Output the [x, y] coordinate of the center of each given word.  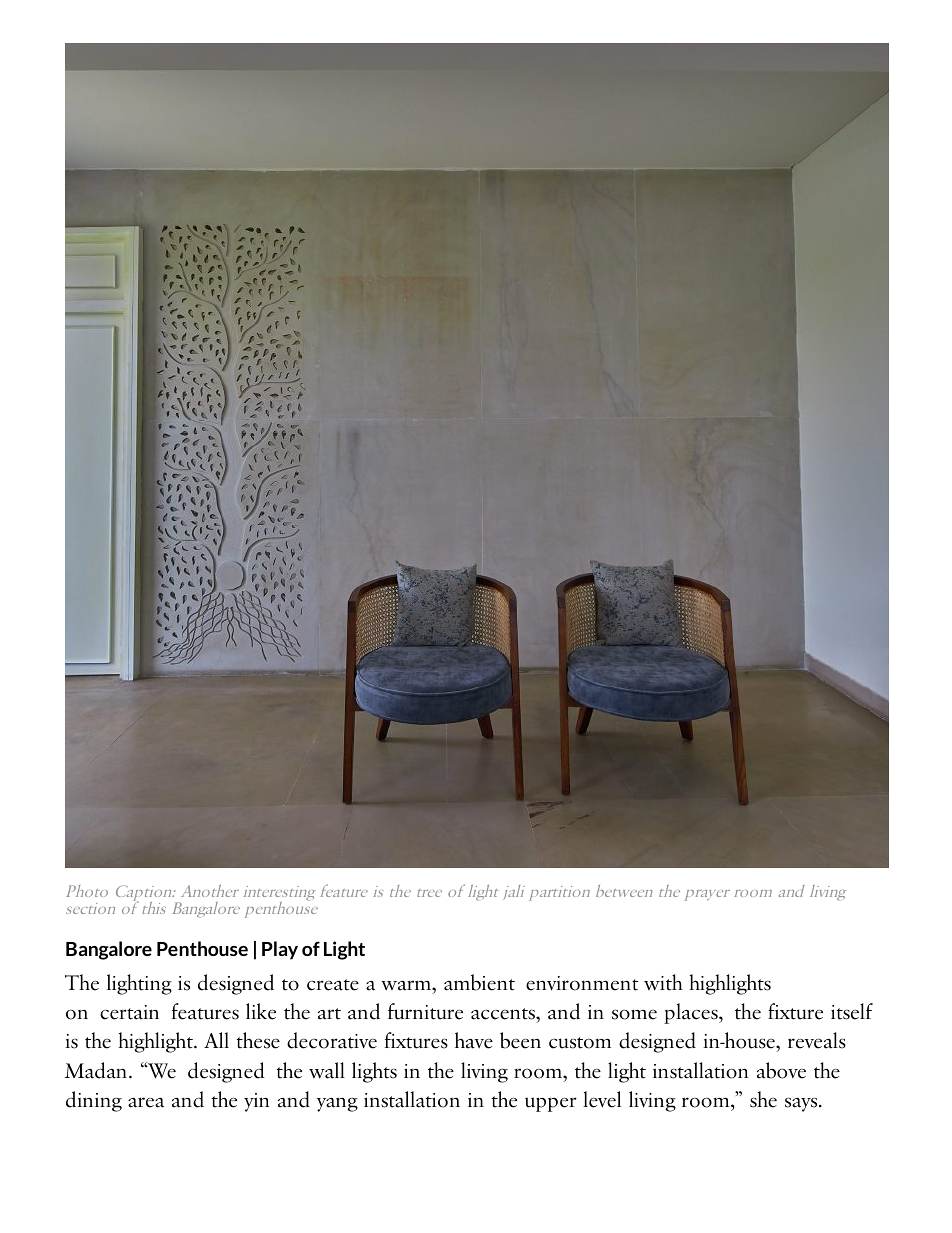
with [663, 982]
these [258, 1040]
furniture [425, 1011]
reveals [817, 1040]
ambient [479, 982]
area [146, 1102]
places [692, 1013]
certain [129, 1012]
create [333, 985]
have [474, 1040]
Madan [95, 1070]
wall [327, 1070]
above [781, 1070]
